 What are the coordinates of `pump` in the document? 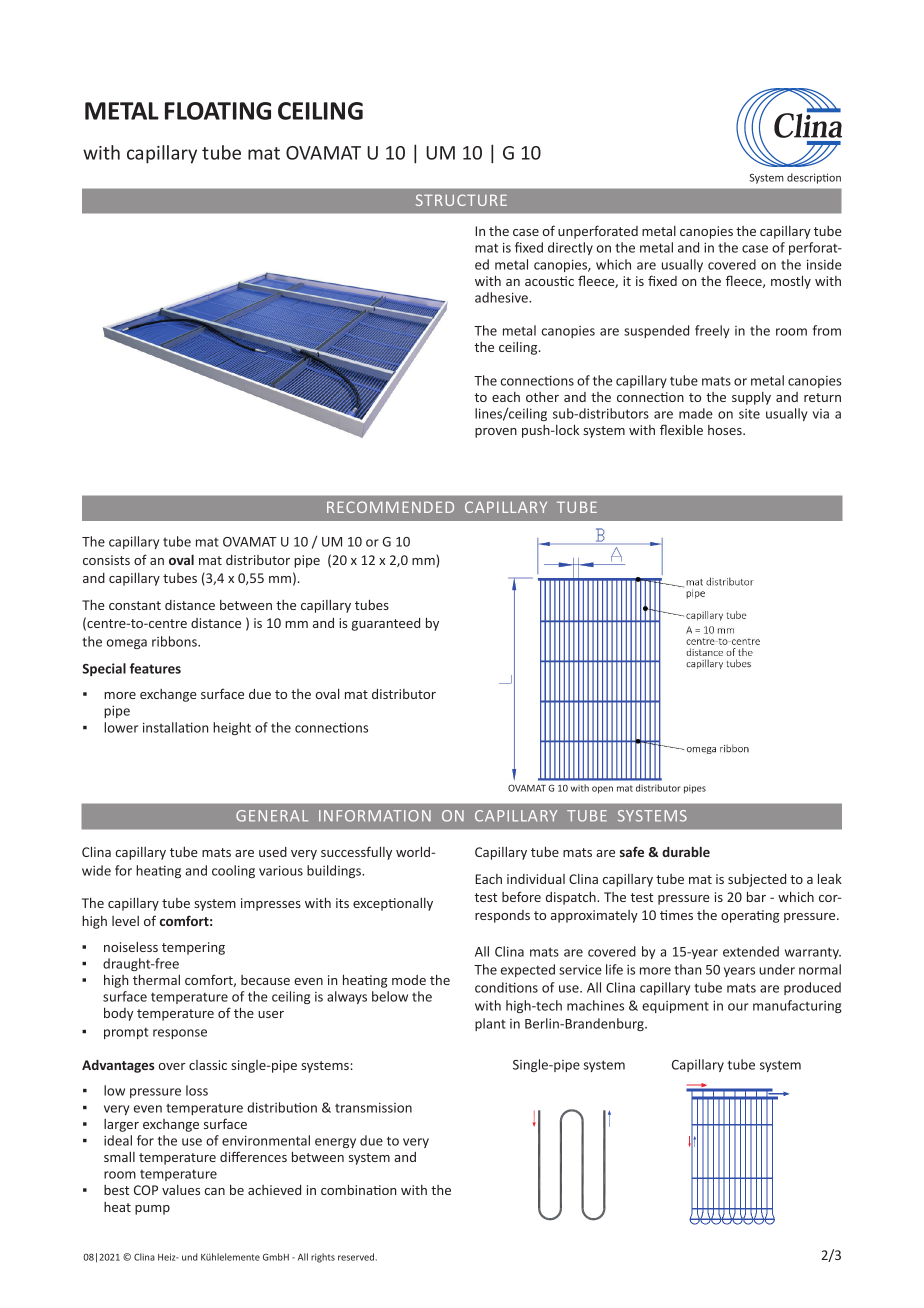 It's located at (152, 1210).
